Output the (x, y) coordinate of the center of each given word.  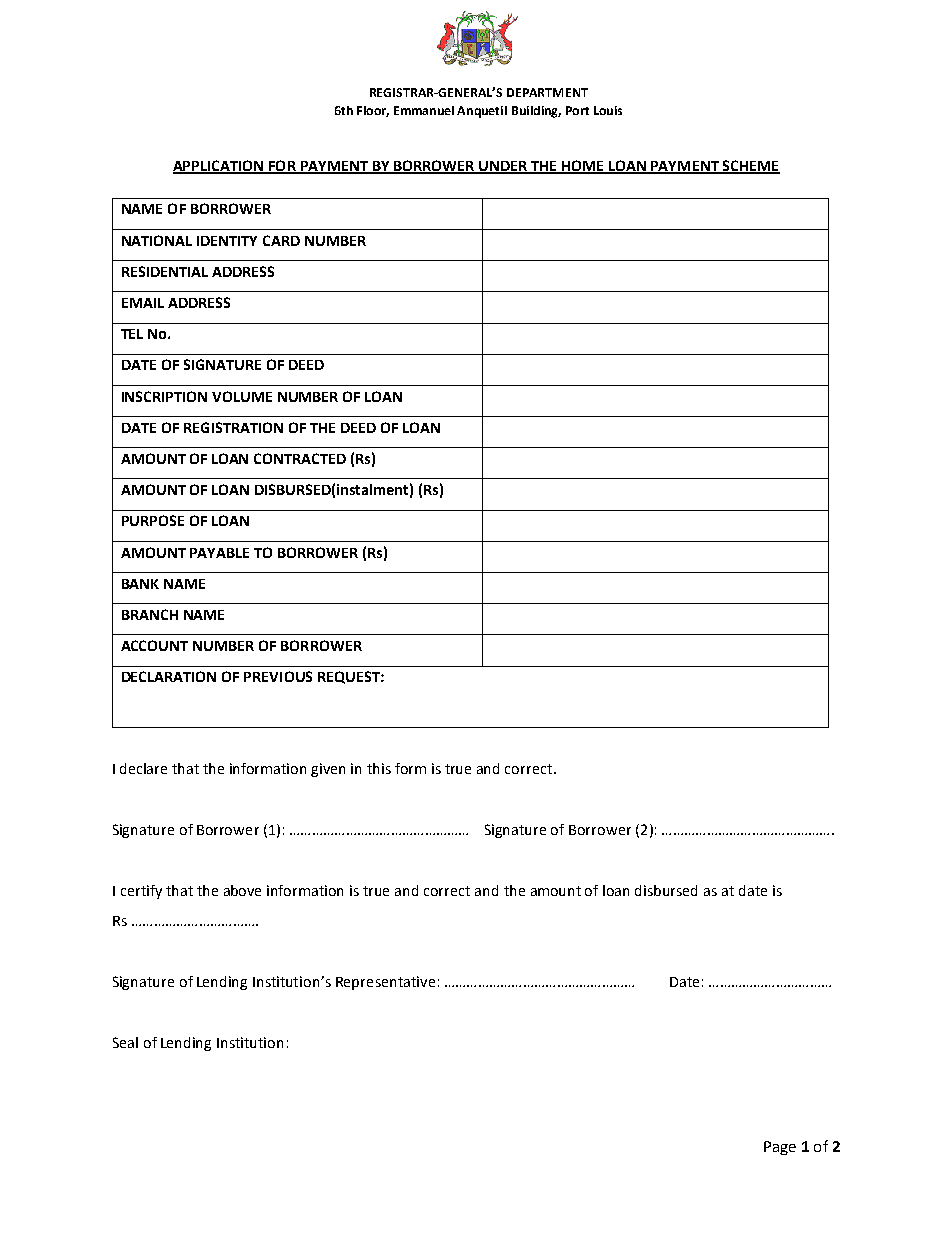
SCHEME (750, 166)
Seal (125, 1042)
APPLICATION (219, 166)
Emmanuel (424, 110)
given (328, 770)
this (379, 768)
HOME (582, 166)
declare (143, 768)
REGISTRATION (233, 427)
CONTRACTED (300, 458)
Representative (385, 983)
